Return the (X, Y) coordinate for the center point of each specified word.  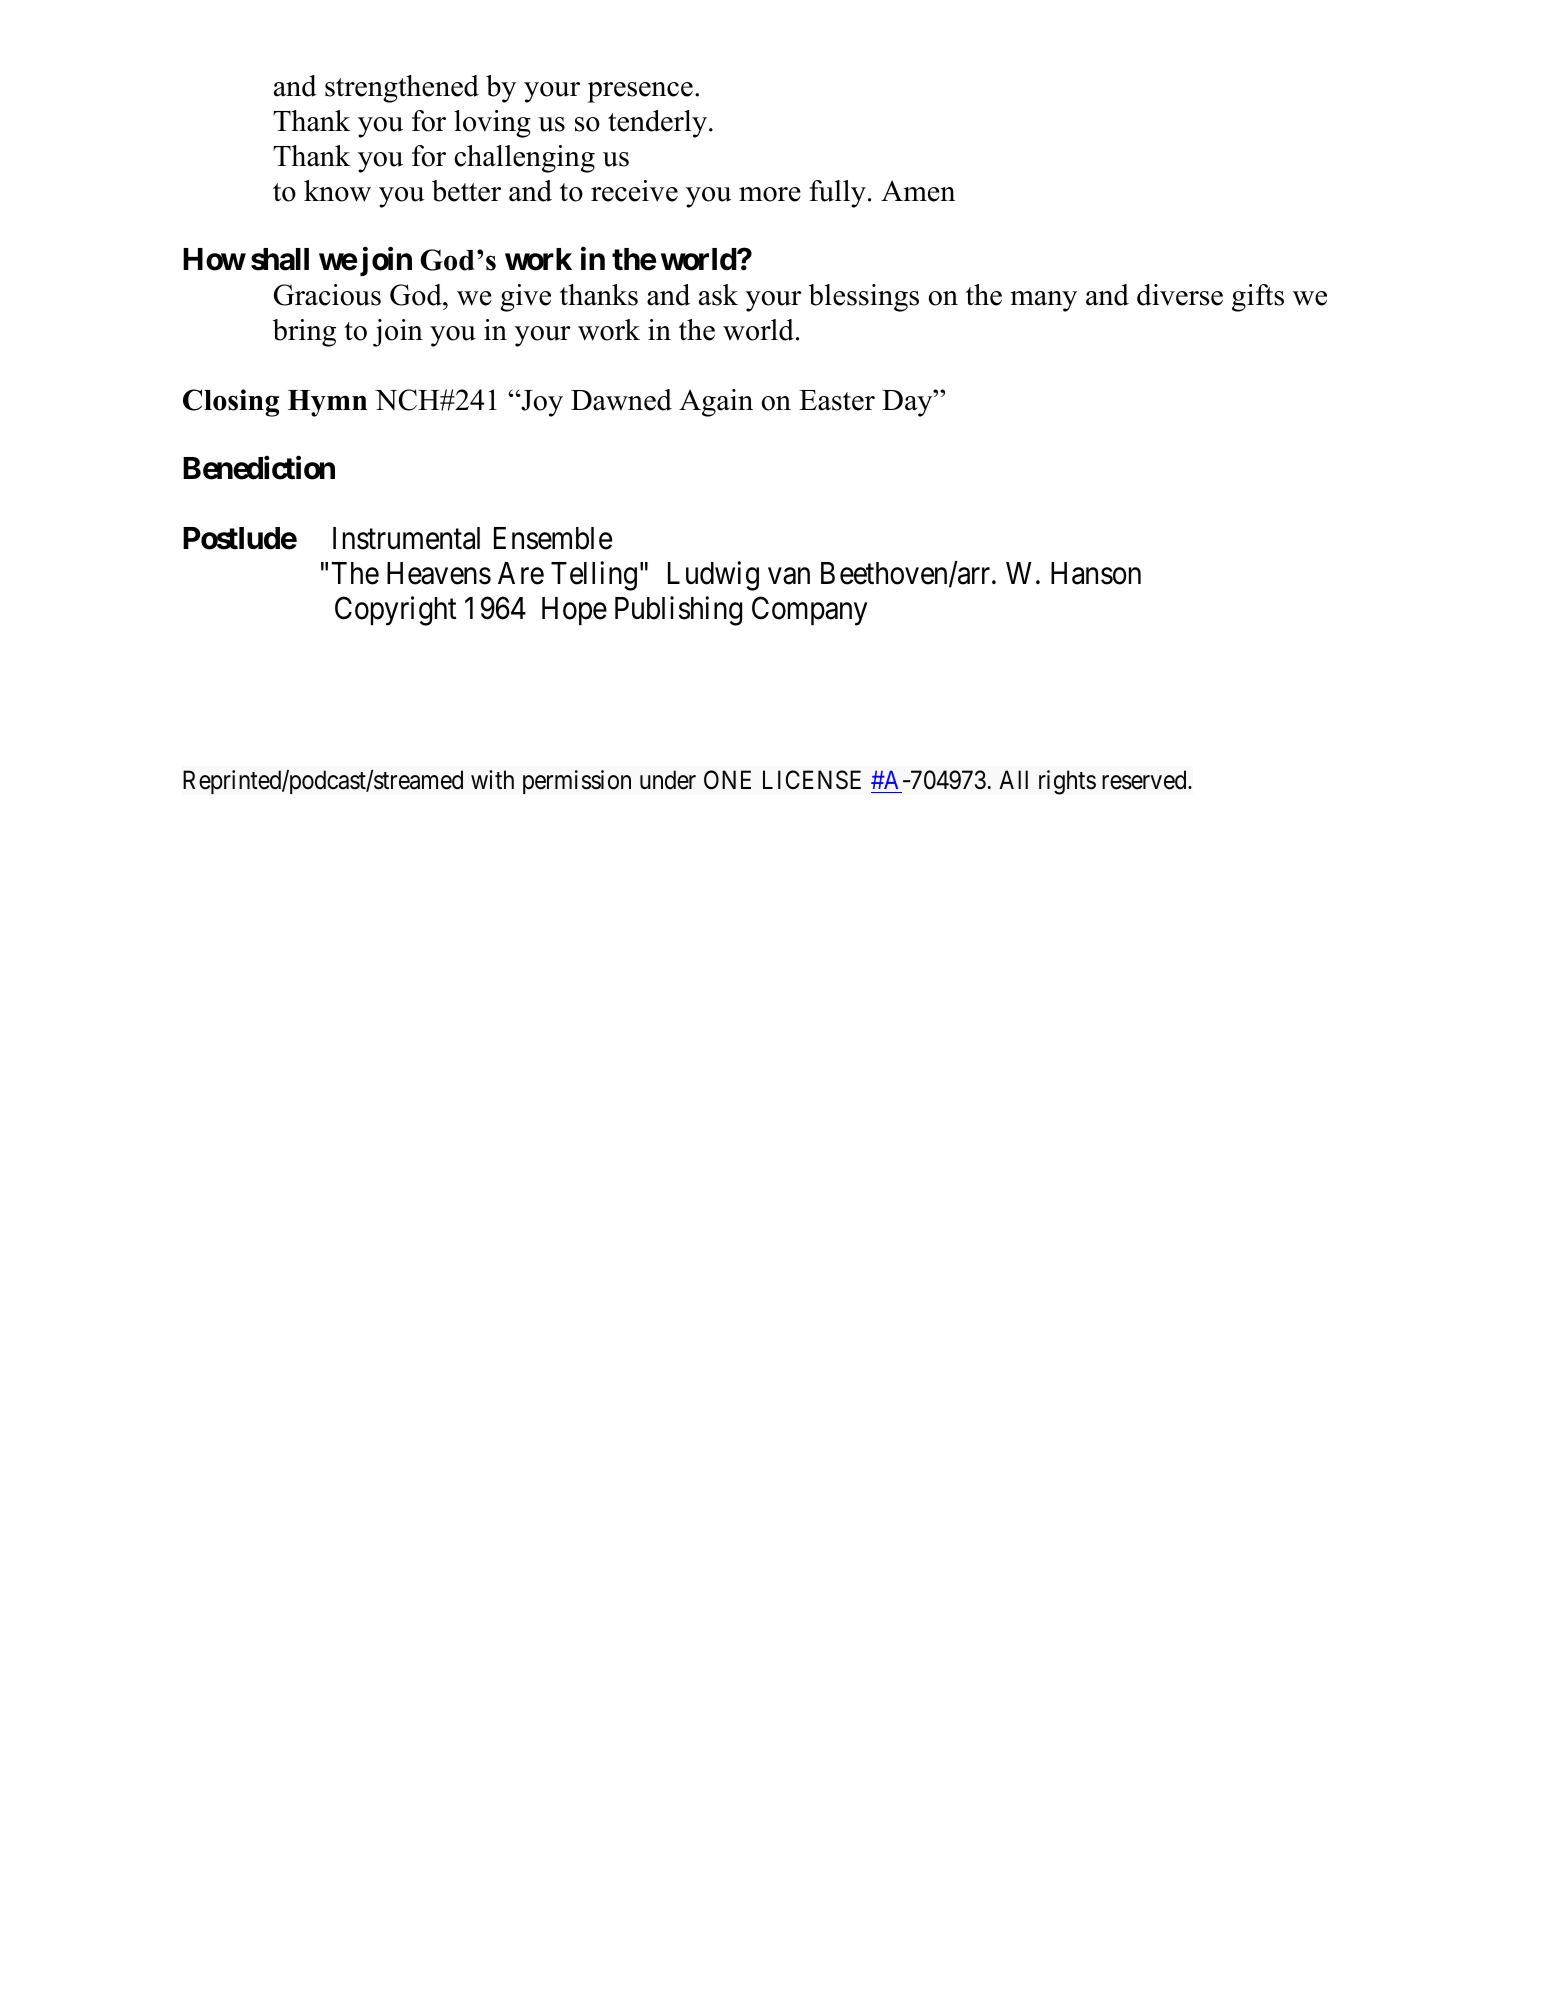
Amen (918, 191)
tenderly (659, 124)
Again (716, 403)
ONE (727, 780)
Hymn (327, 403)
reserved (1145, 780)
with (492, 779)
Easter (837, 400)
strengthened (402, 89)
